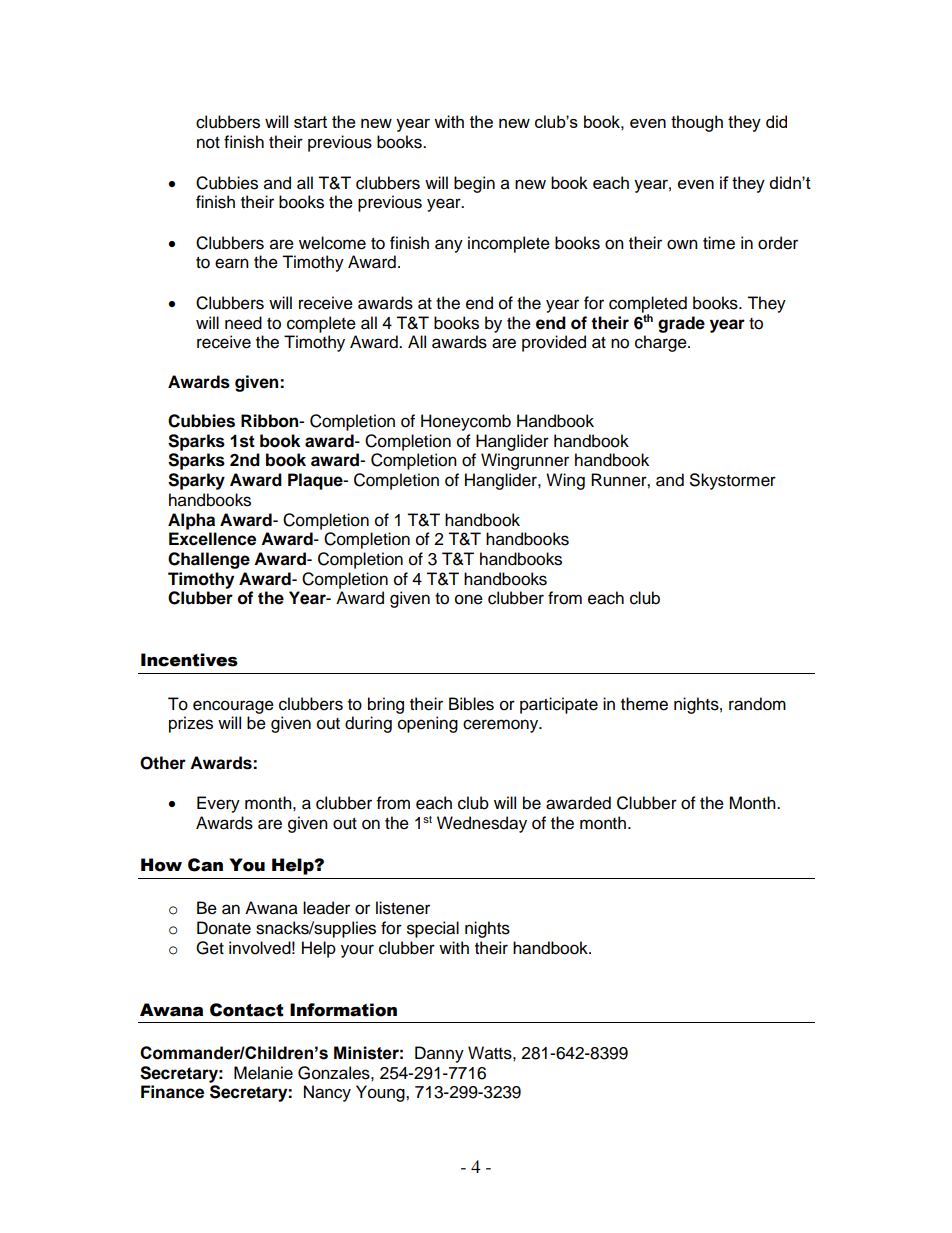 The image size is (952, 1233). Describe the element at coordinates (757, 704) in the image. I see `random` at that location.
